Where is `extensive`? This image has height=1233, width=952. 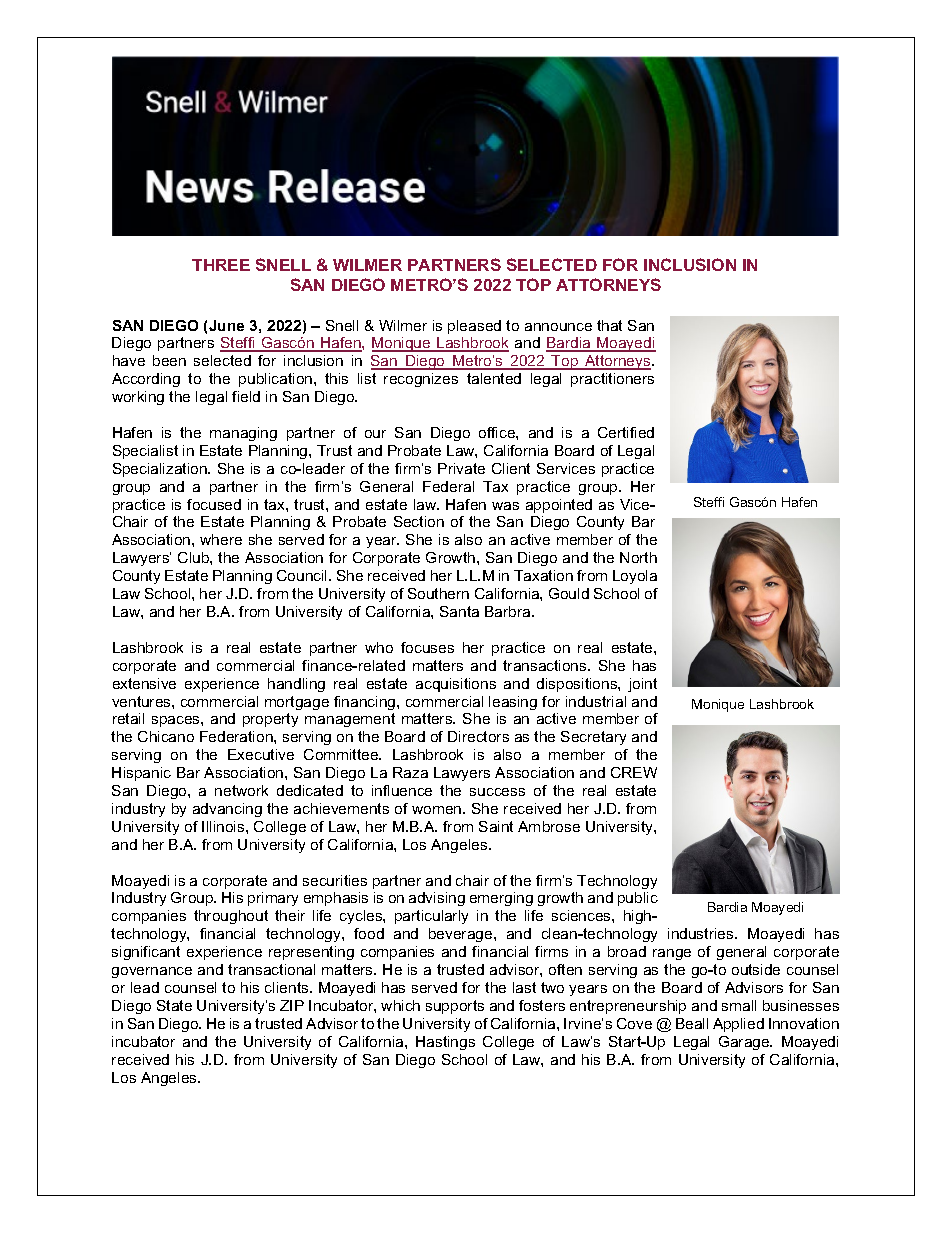 extensive is located at coordinates (144, 683).
